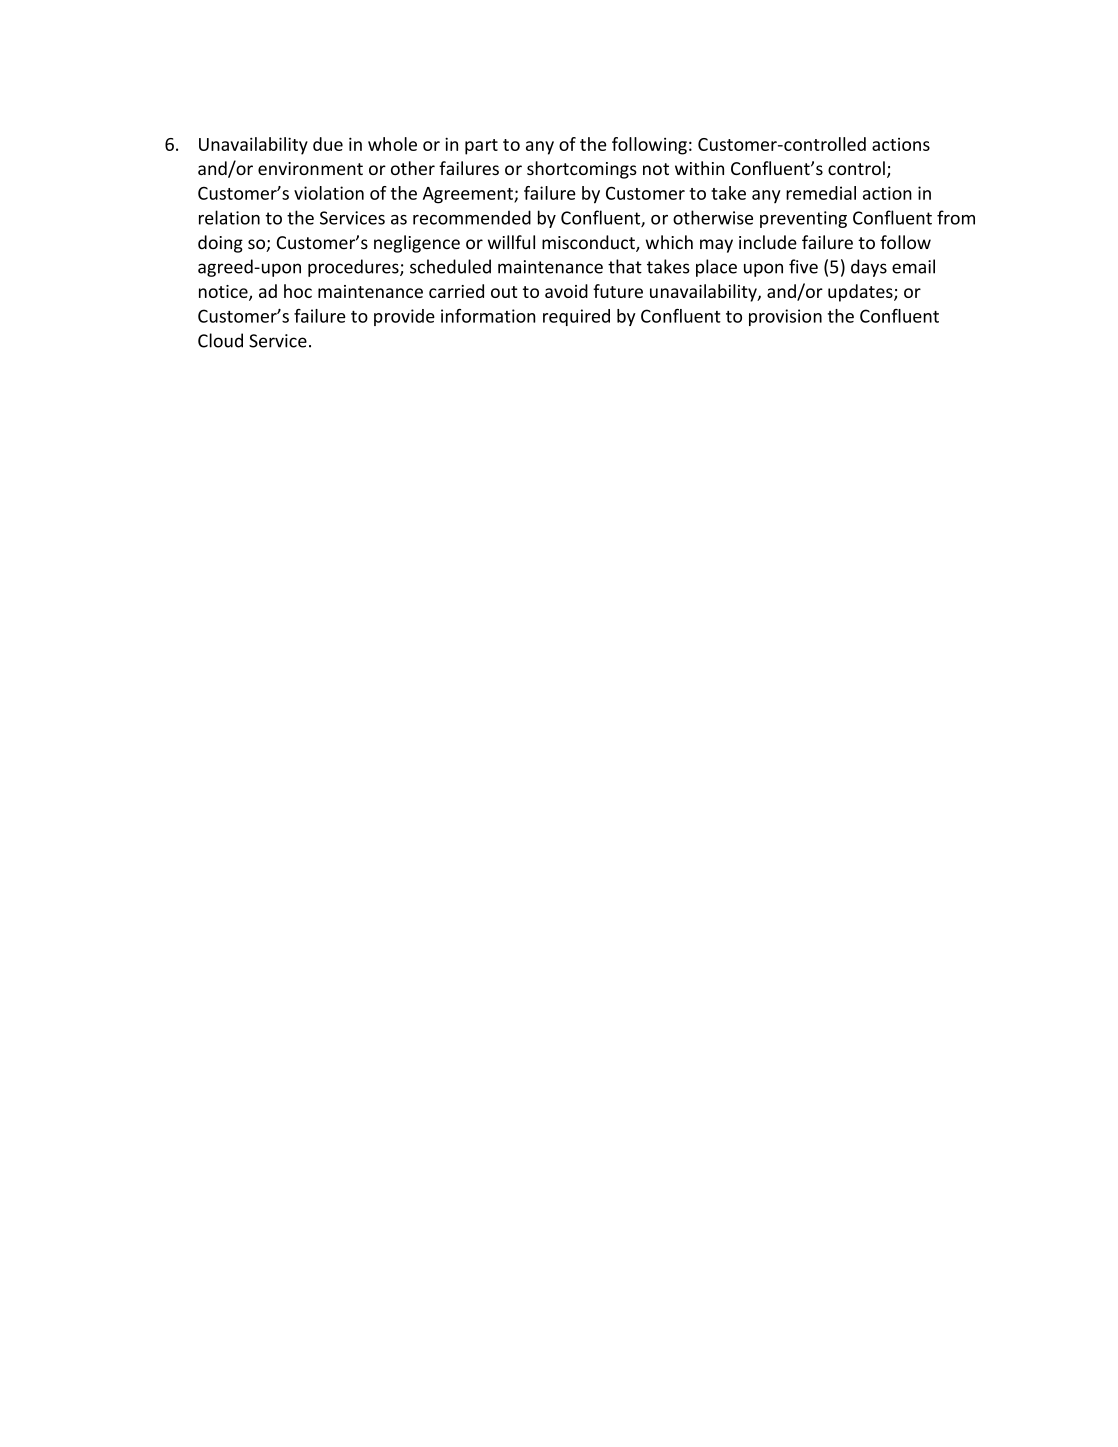 Image resolution: width=1118 pixels, height=1447 pixels. Describe the element at coordinates (699, 168) in the image. I see `within` at that location.
